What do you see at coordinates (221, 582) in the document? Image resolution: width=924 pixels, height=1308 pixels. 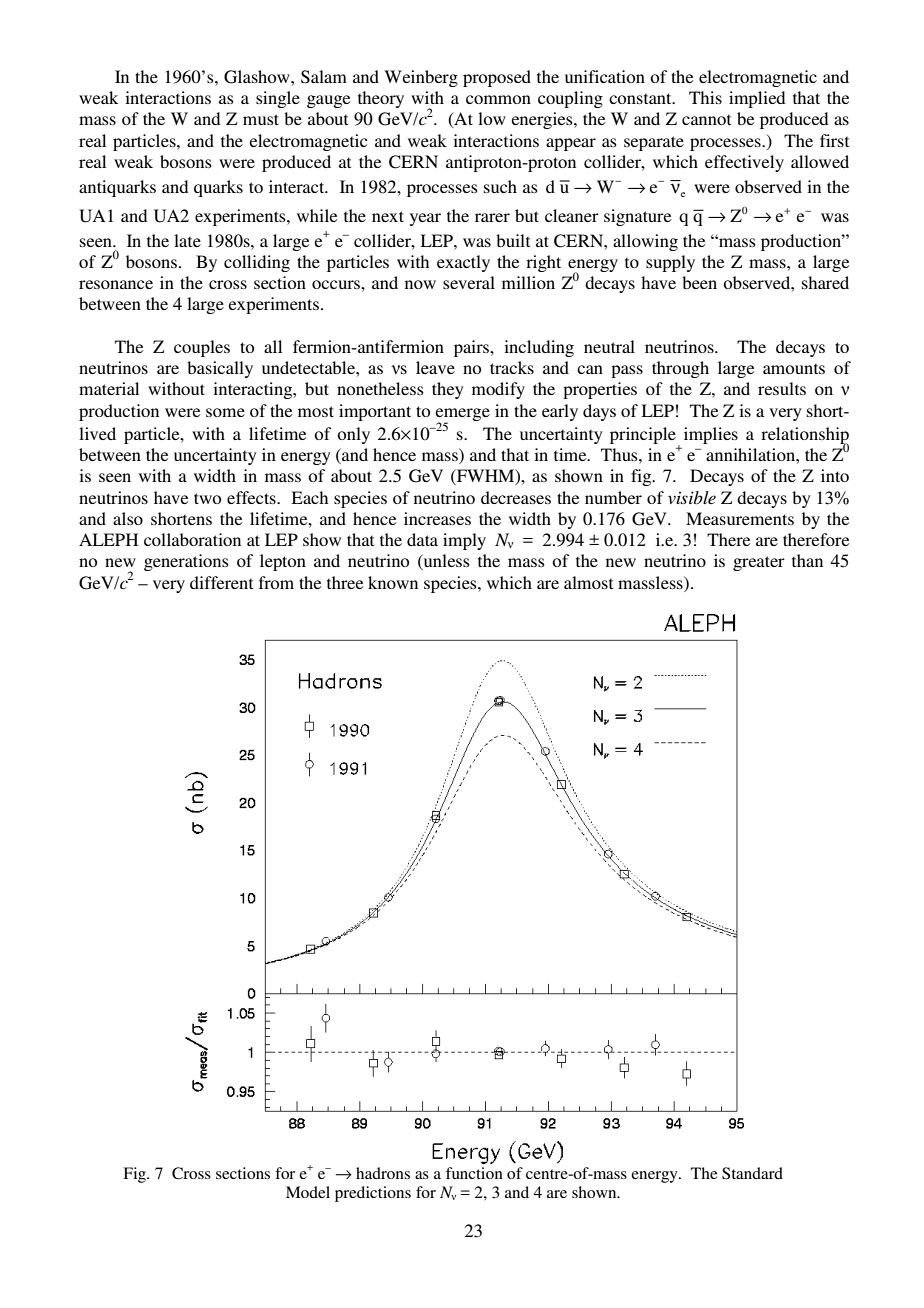 I see `different` at bounding box center [221, 582].
